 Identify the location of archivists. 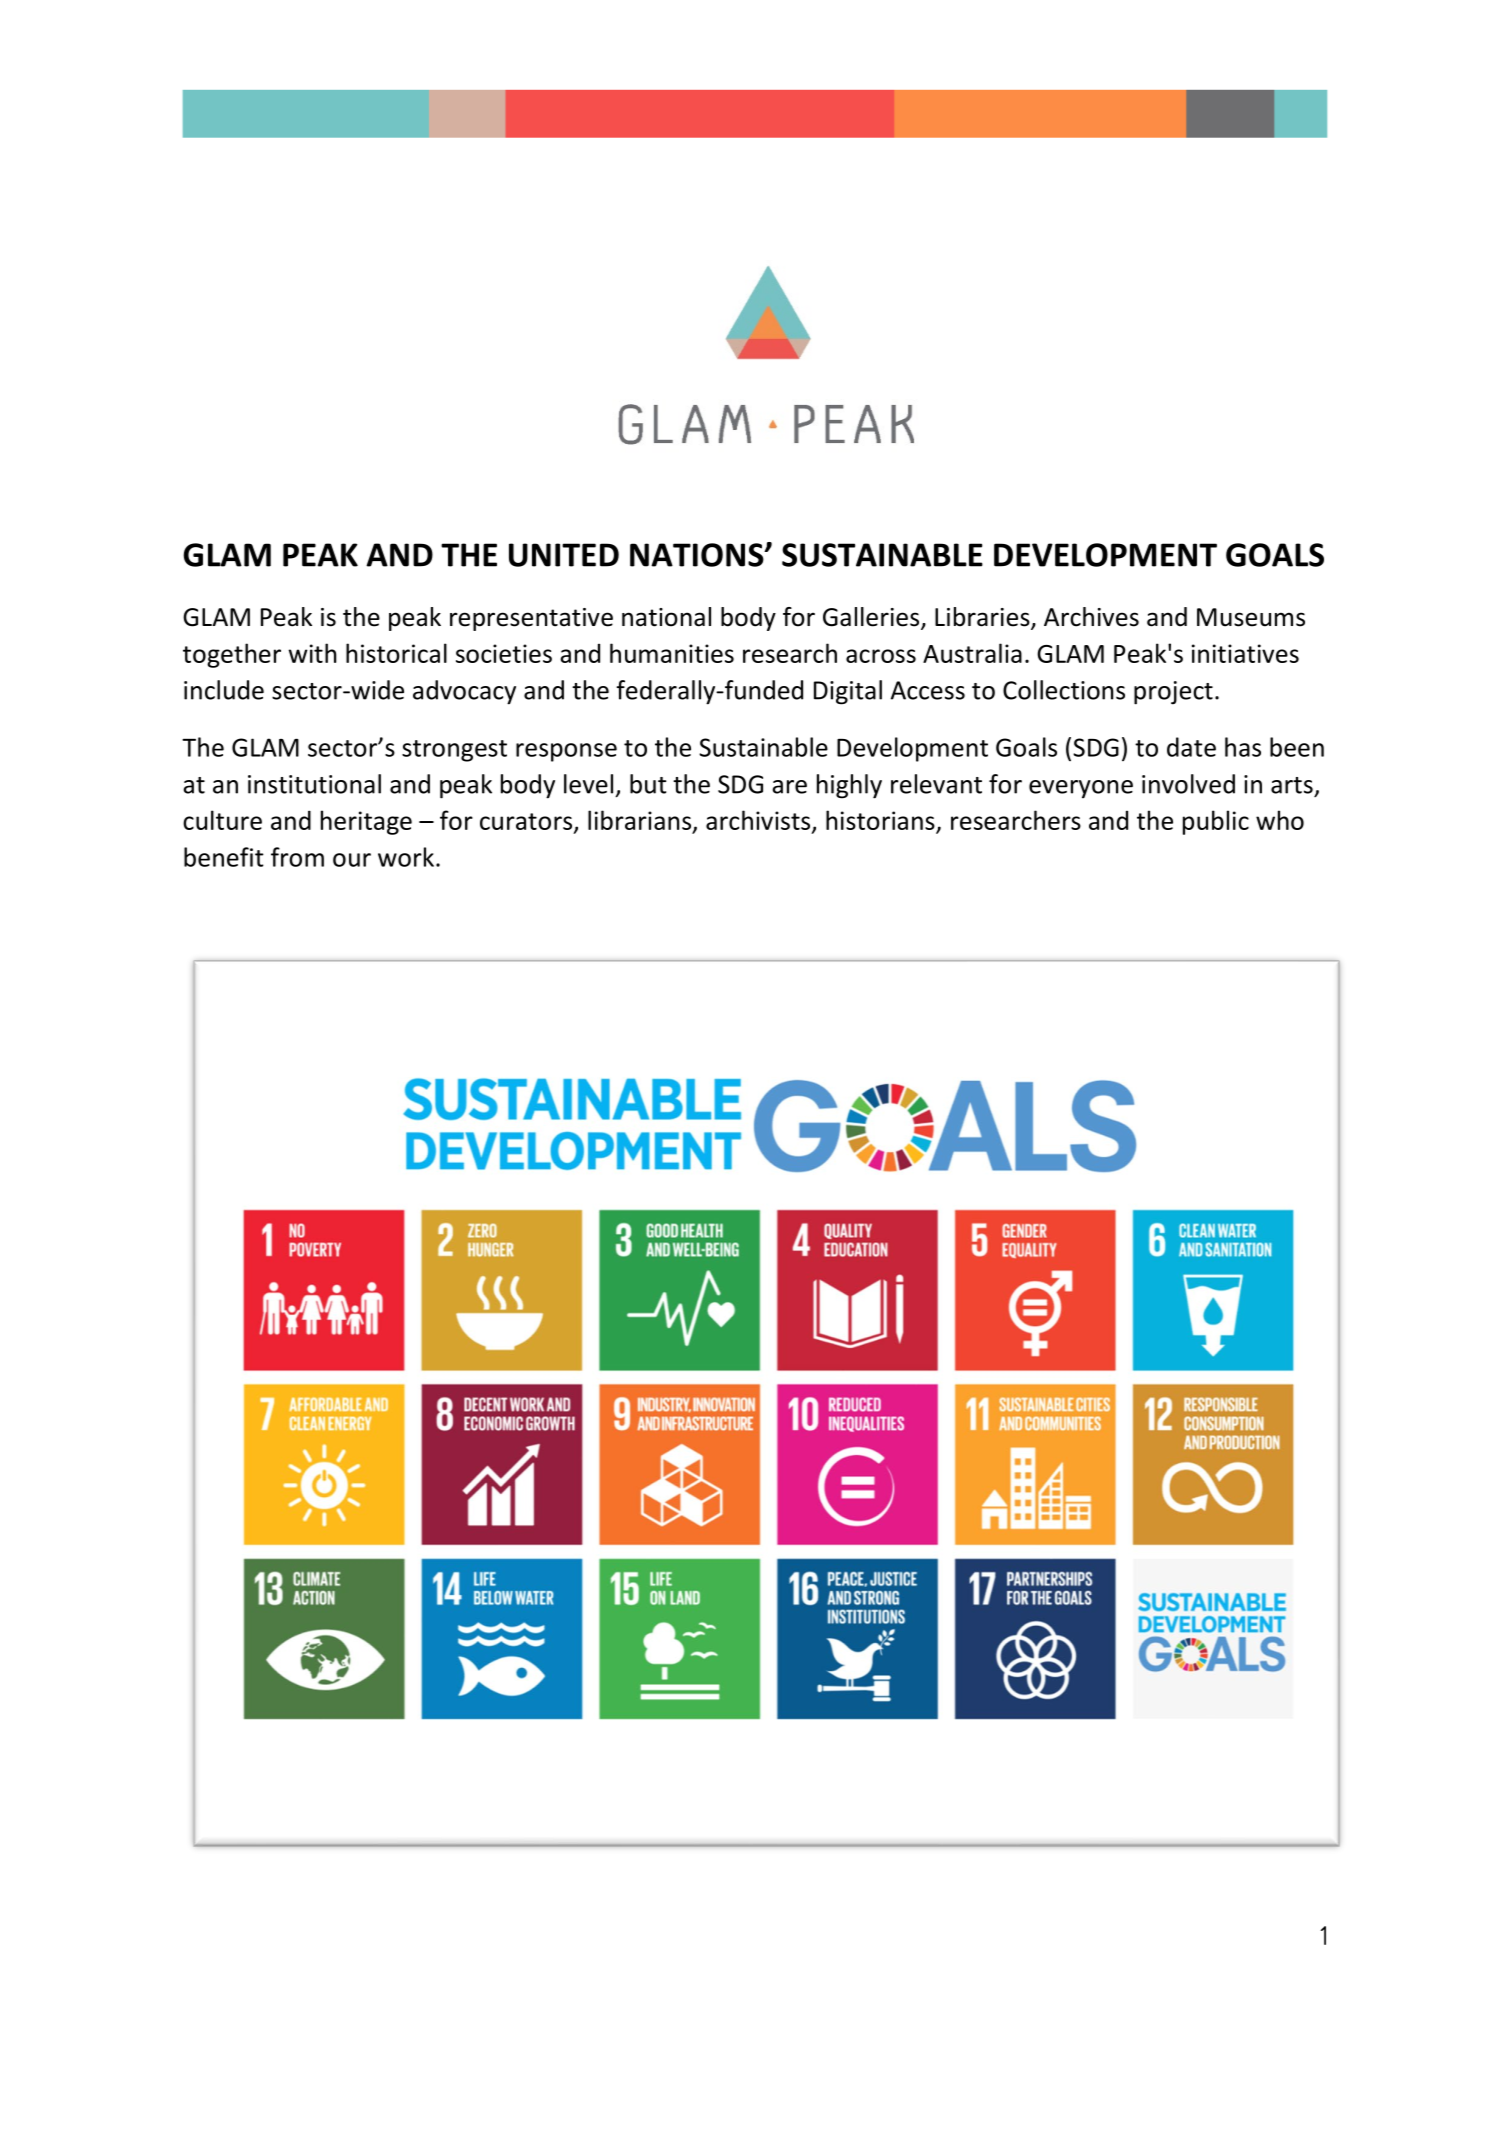
(758, 820).
